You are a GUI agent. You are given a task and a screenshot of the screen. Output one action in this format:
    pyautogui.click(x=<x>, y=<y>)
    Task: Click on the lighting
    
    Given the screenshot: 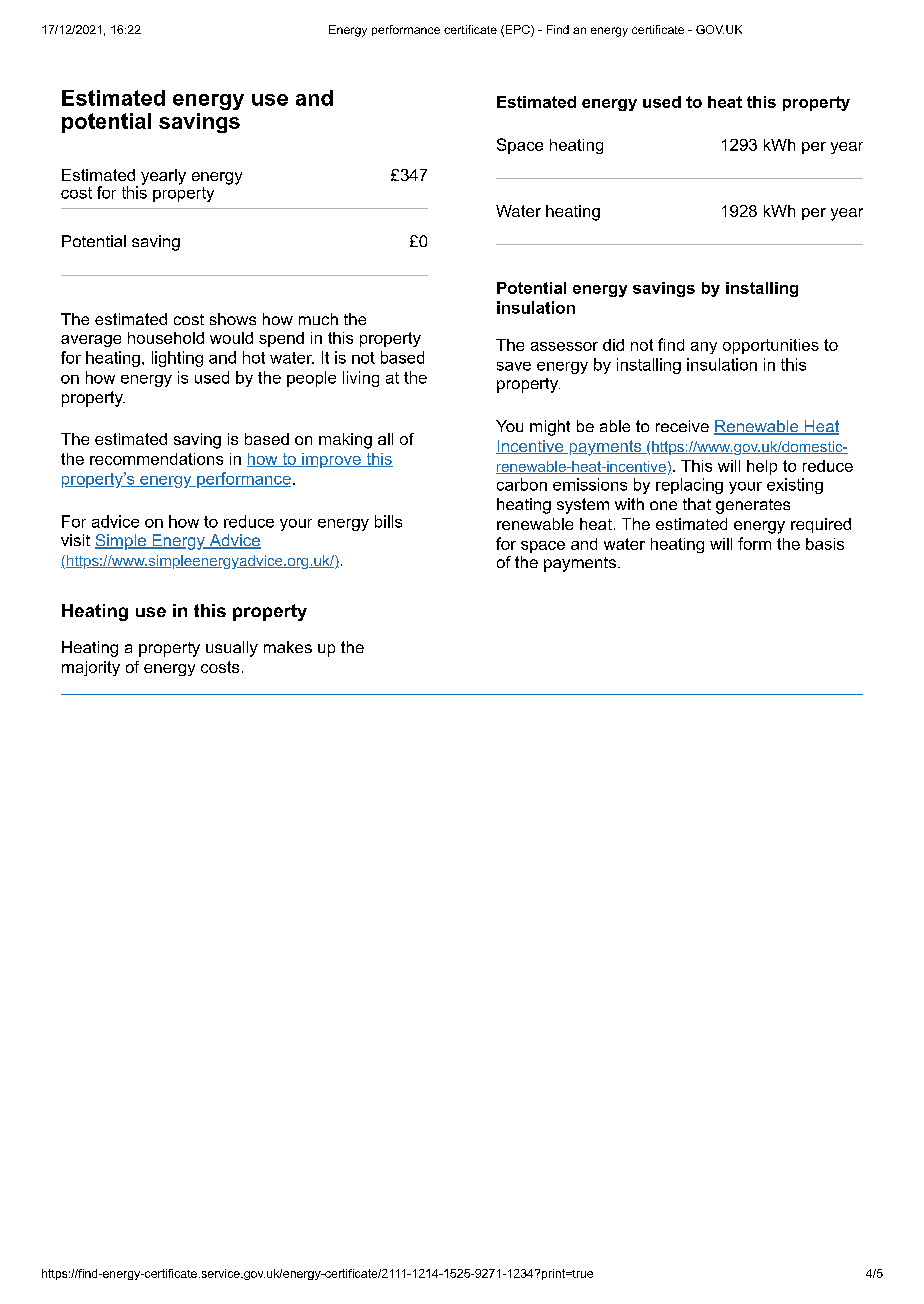 What is the action you would take?
    pyautogui.click(x=177, y=359)
